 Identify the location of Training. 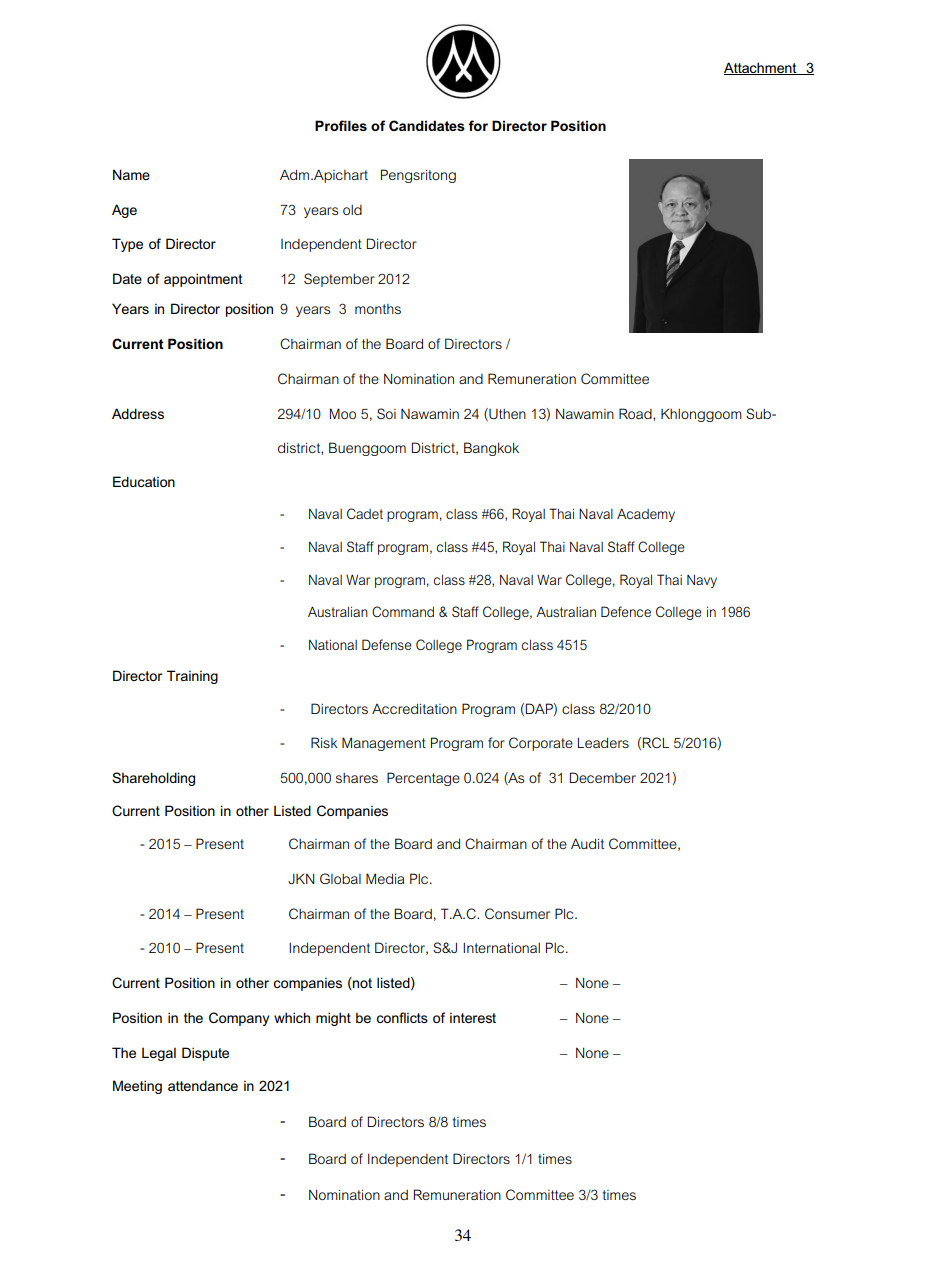
(192, 677).
